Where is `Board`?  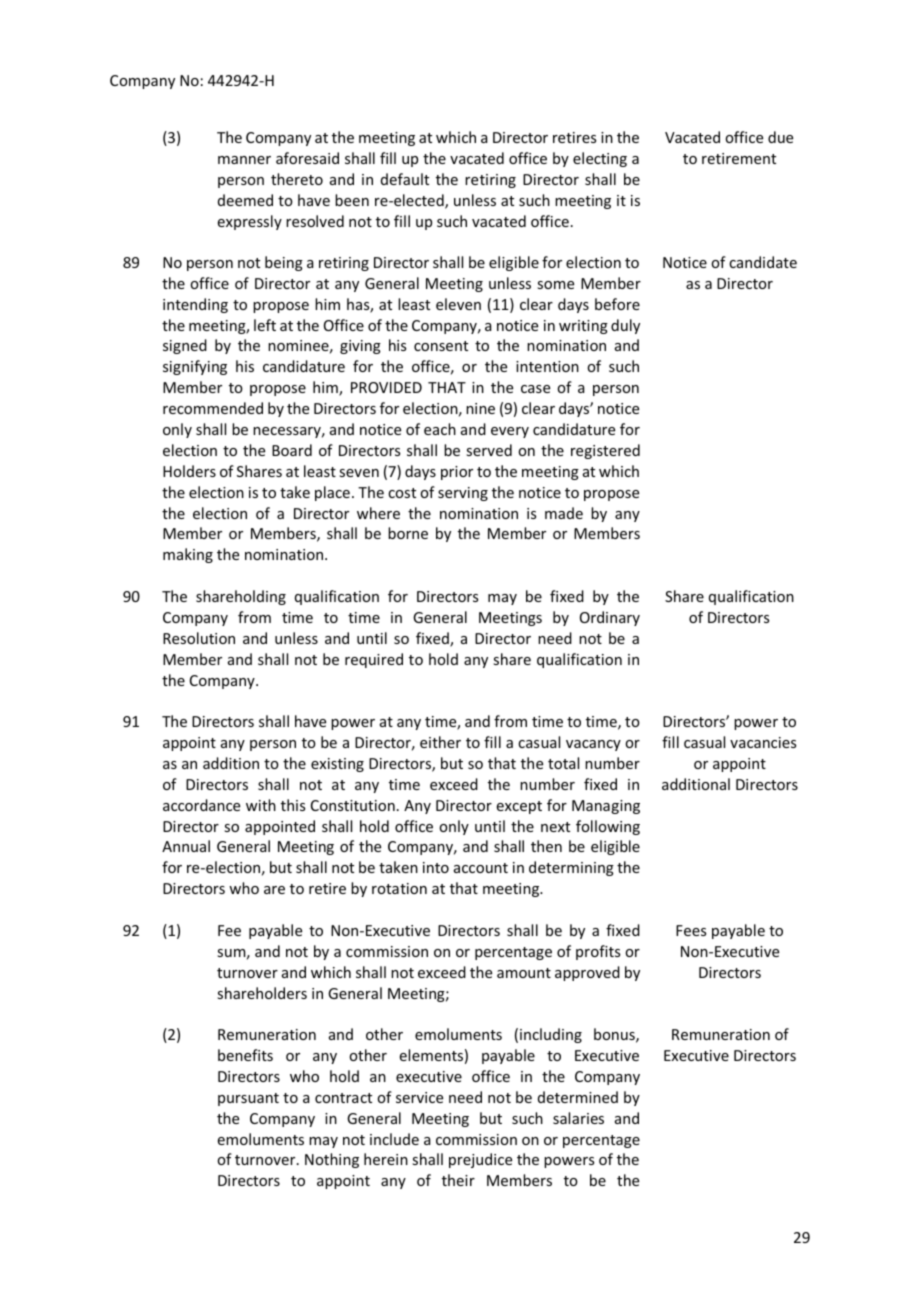
Board is located at coordinates (292, 450).
